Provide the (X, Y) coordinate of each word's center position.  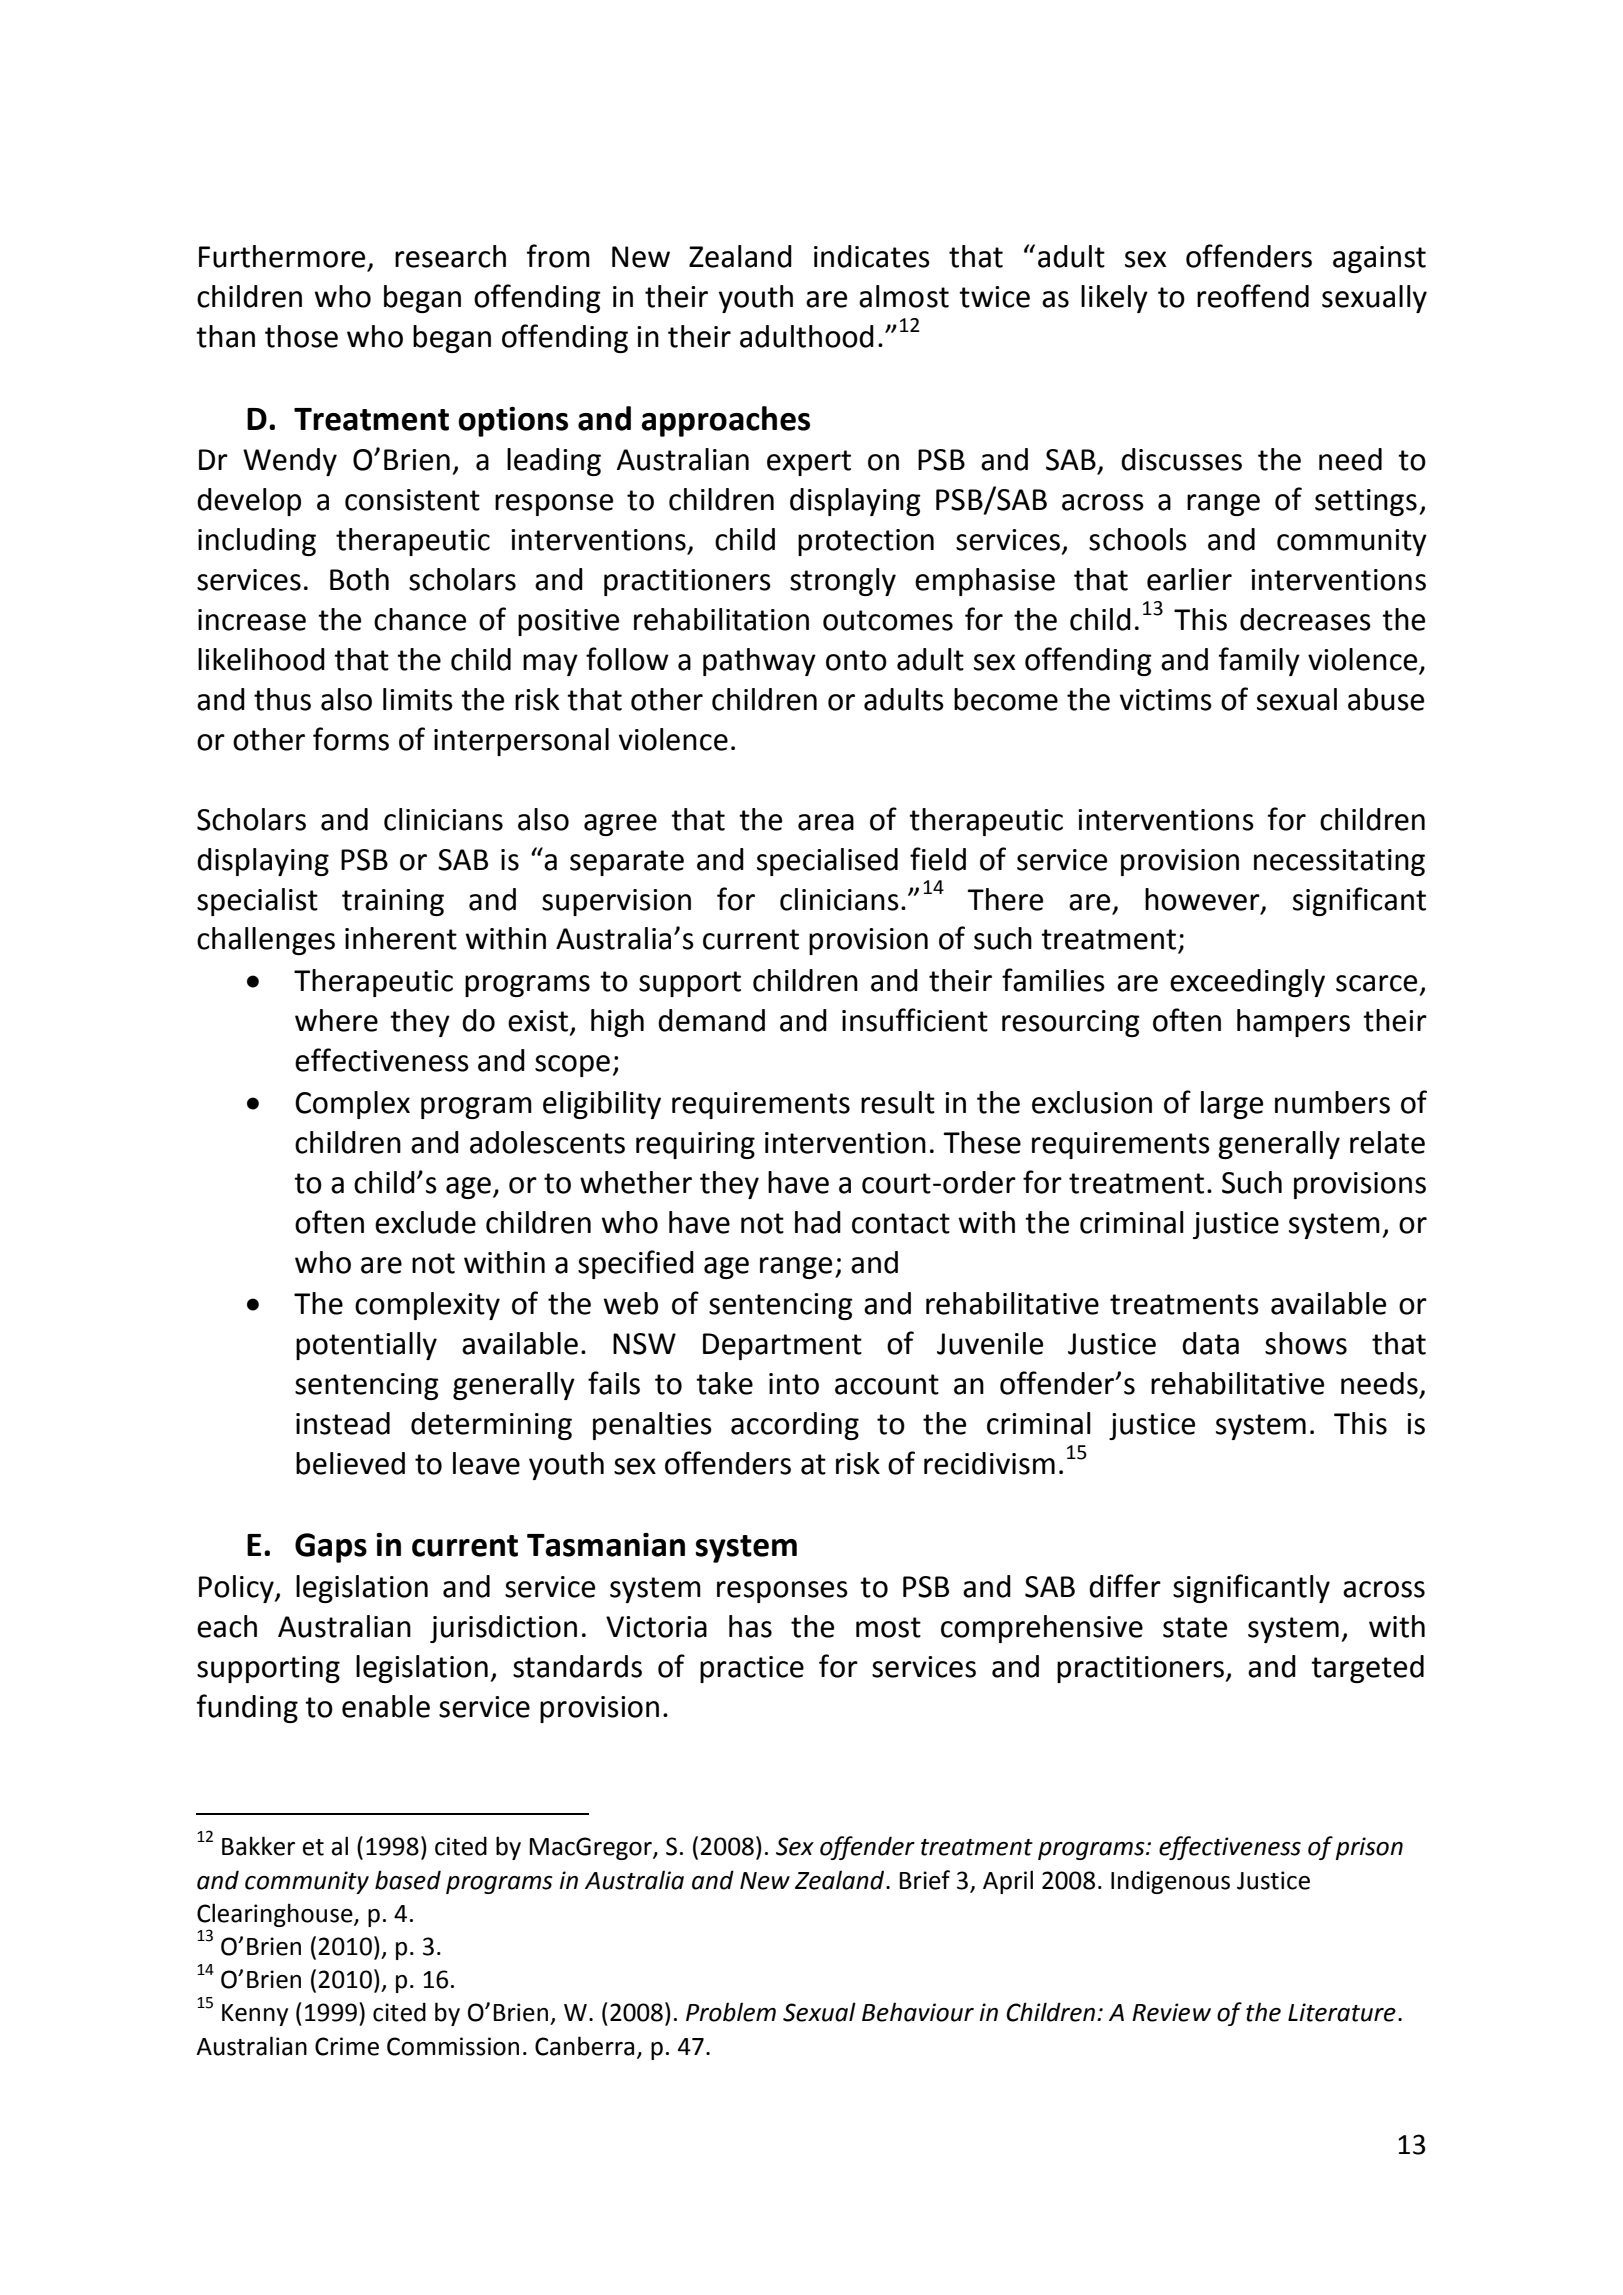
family (1259, 661)
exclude (425, 1222)
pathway (759, 662)
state (1195, 1627)
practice (752, 1669)
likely (1114, 299)
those (301, 336)
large (1232, 1105)
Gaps (331, 1548)
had (818, 1222)
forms (351, 739)
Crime (347, 2046)
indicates (872, 256)
